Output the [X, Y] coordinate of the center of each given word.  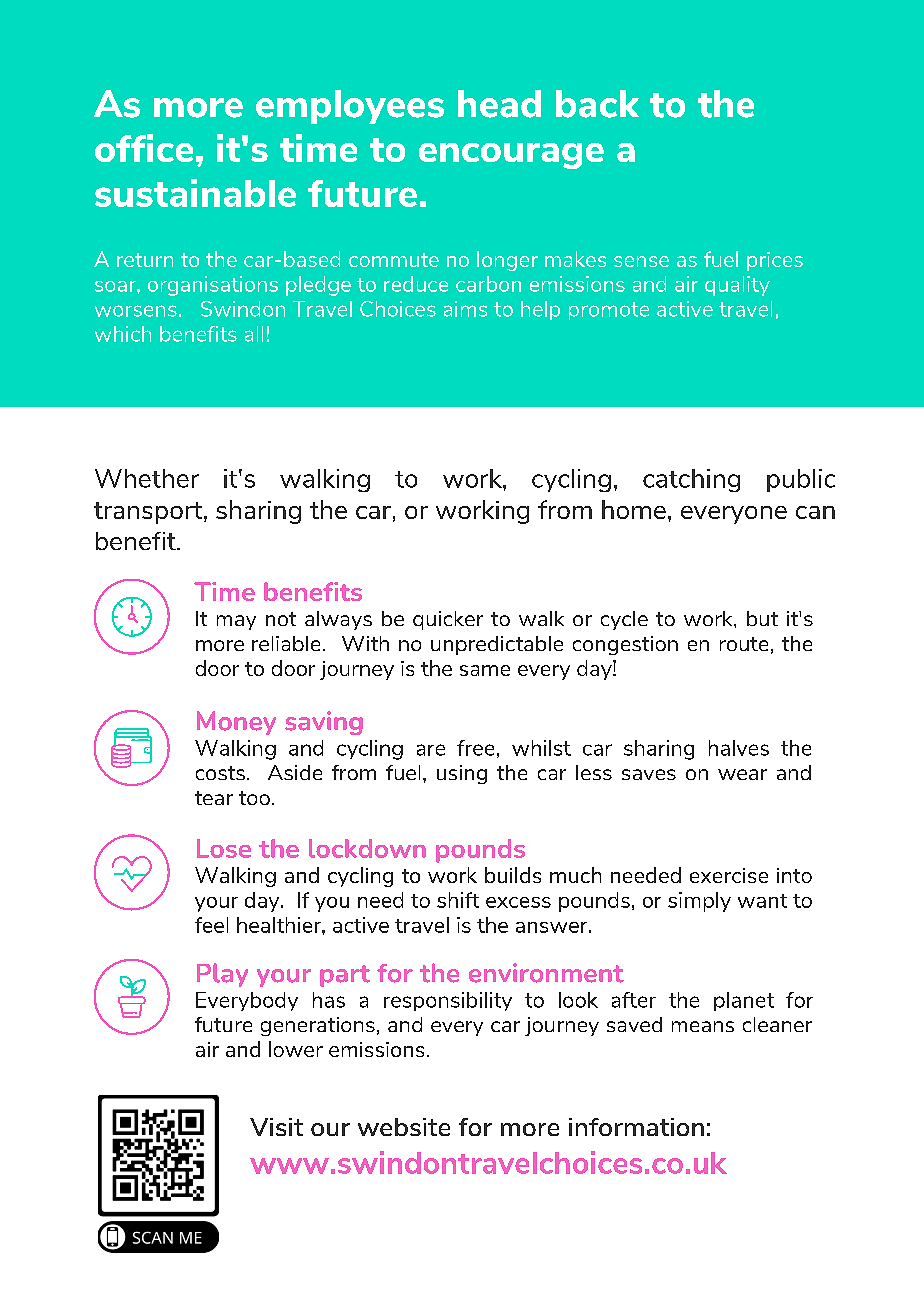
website [404, 1127]
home [634, 509]
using [462, 774]
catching [691, 480]
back [597, 104]
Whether [147, 478]
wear [742, 774]
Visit [276, 1127]
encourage [511, 156]
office [144, 148]
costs [220, 773]
